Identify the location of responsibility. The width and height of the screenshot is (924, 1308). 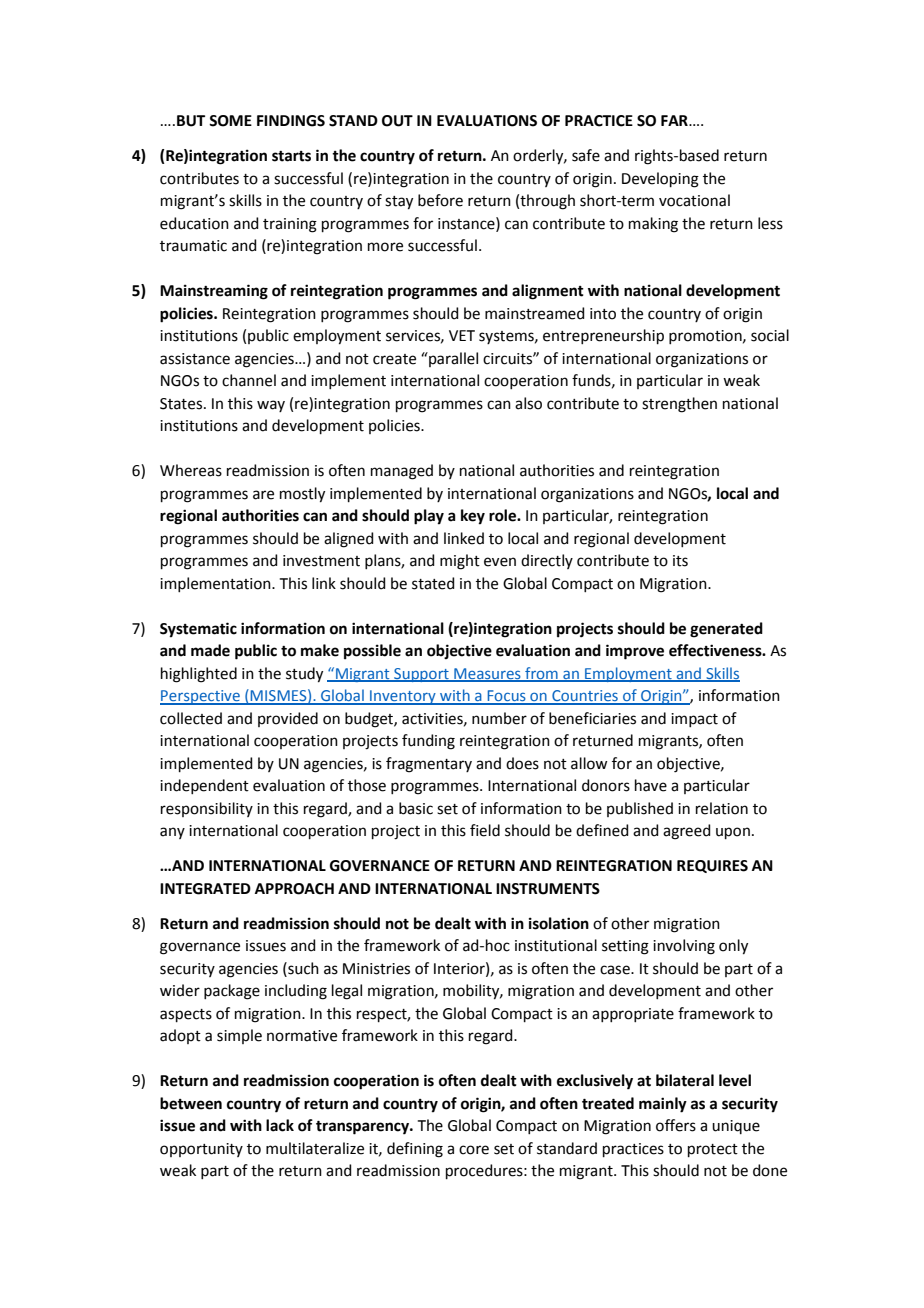
(207, 809).
